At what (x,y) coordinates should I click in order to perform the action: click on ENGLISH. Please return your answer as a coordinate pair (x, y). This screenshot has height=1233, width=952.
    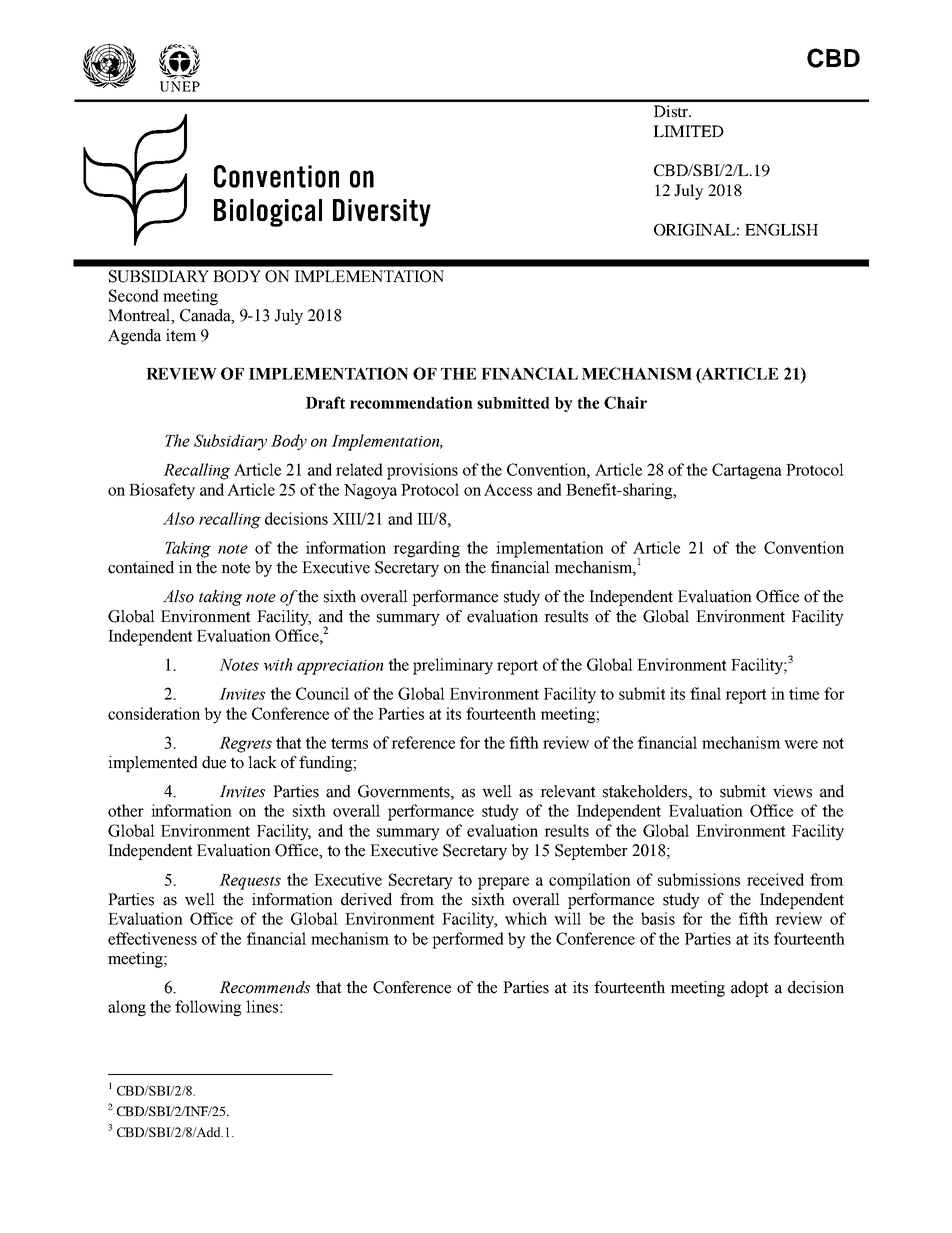
    Looking at the image, I should click on (781, 230).
